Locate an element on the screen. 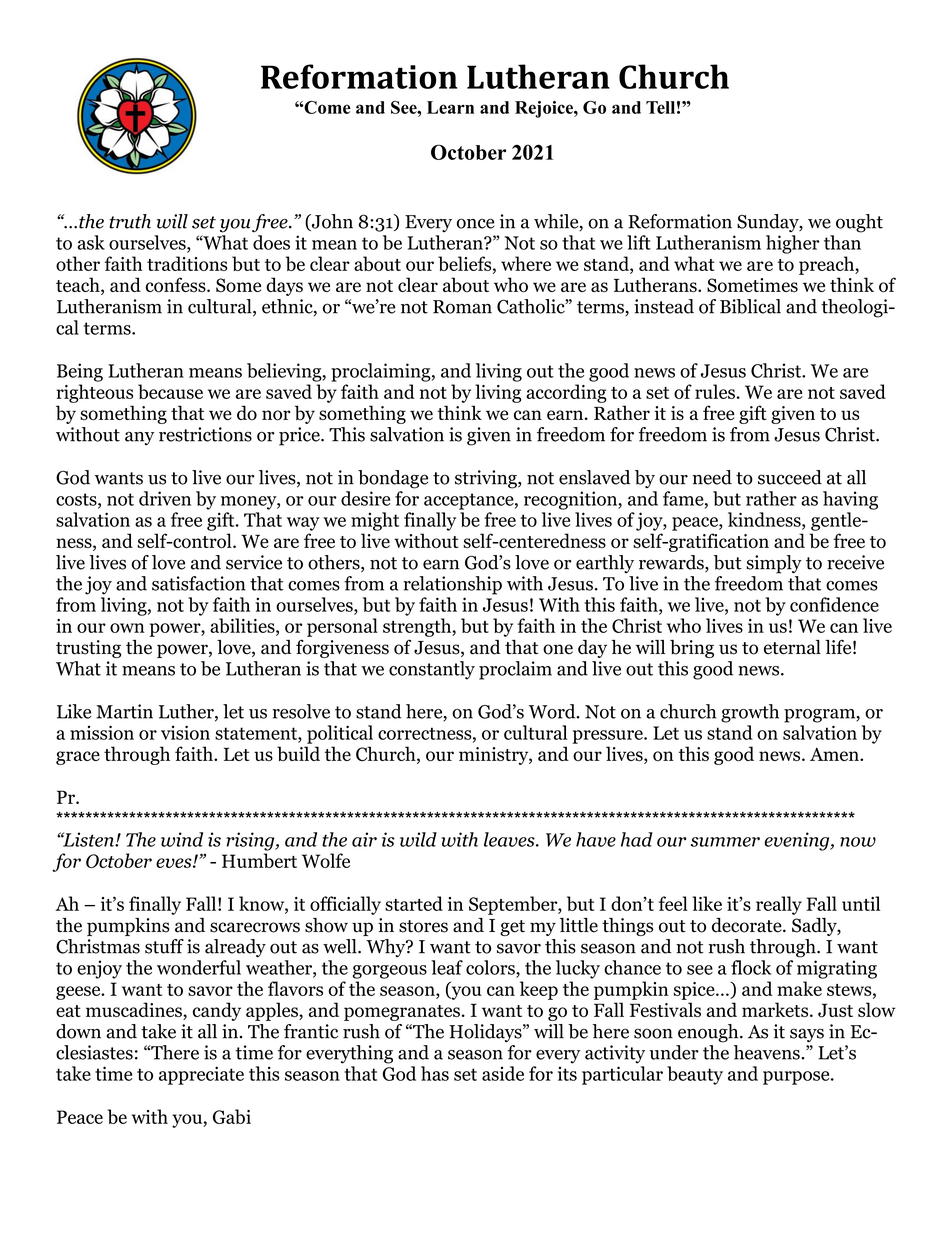 The height and width of the screenshot is (1233, 952). higher is located at coordinates (792, 244).
